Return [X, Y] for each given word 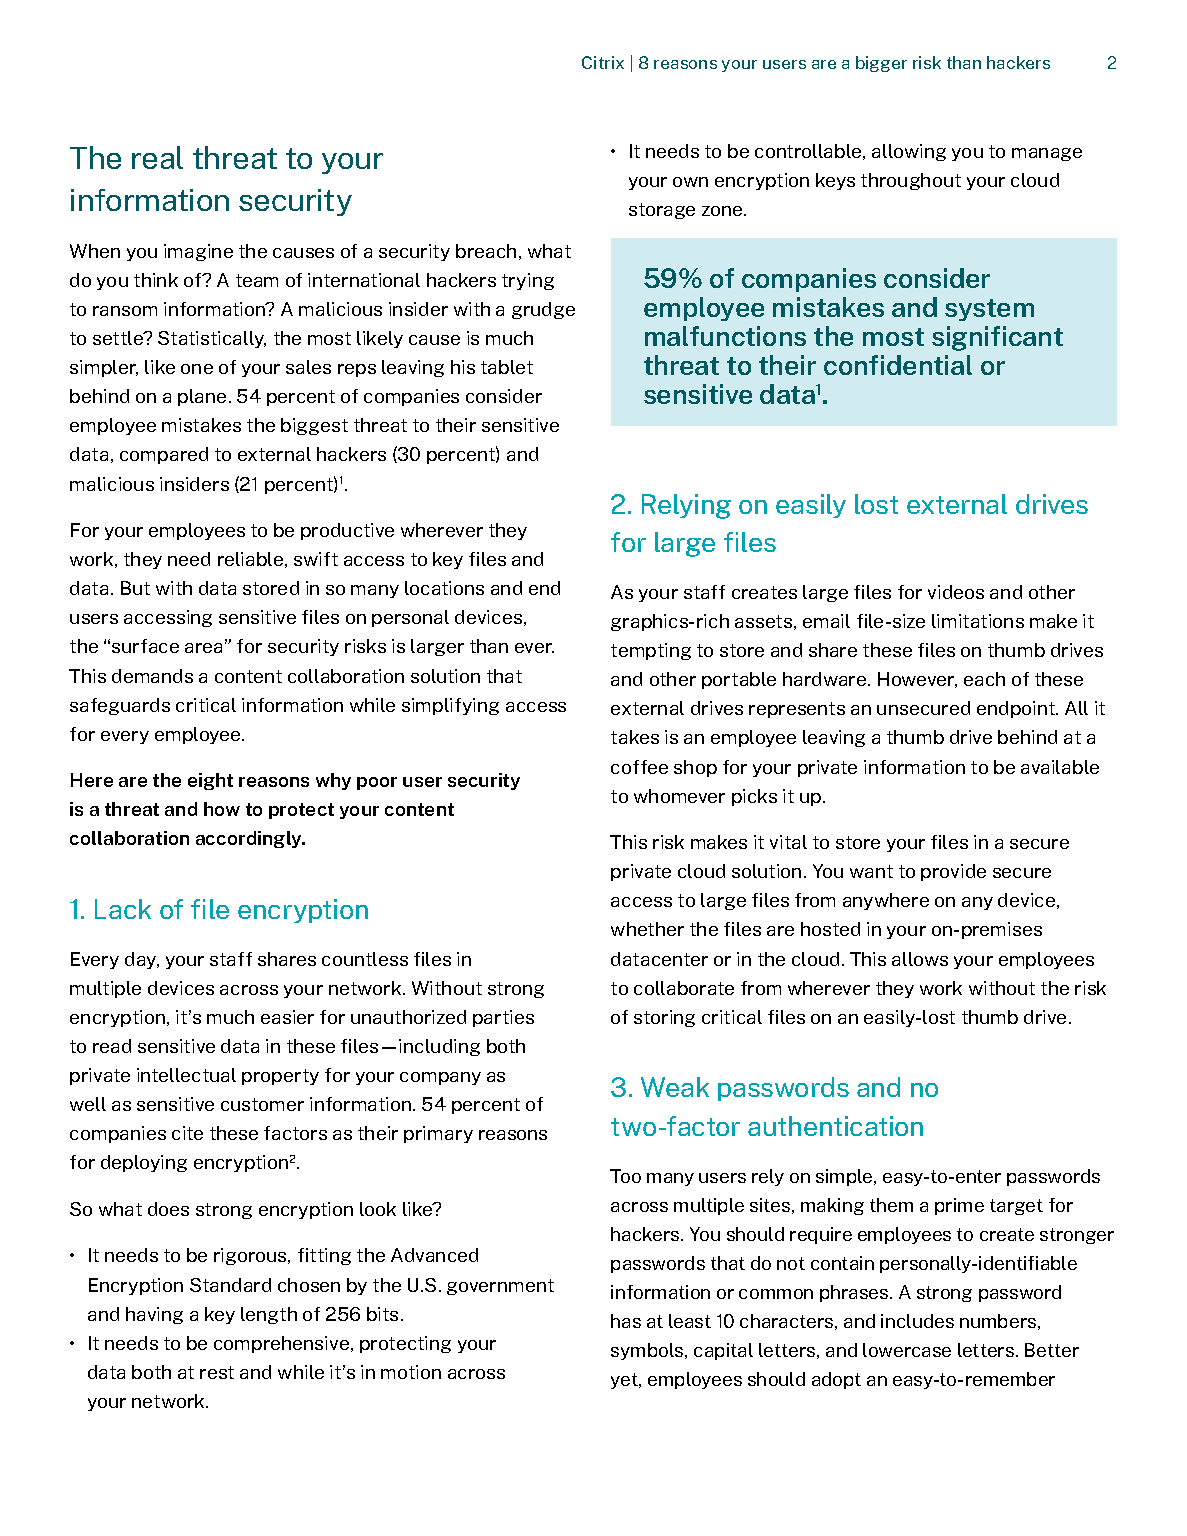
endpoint [1017, 709]
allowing [909, 152]
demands [152, 676]
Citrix [603, 62]
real [157, 157]
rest [217, 1372]
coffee [639, 767]
